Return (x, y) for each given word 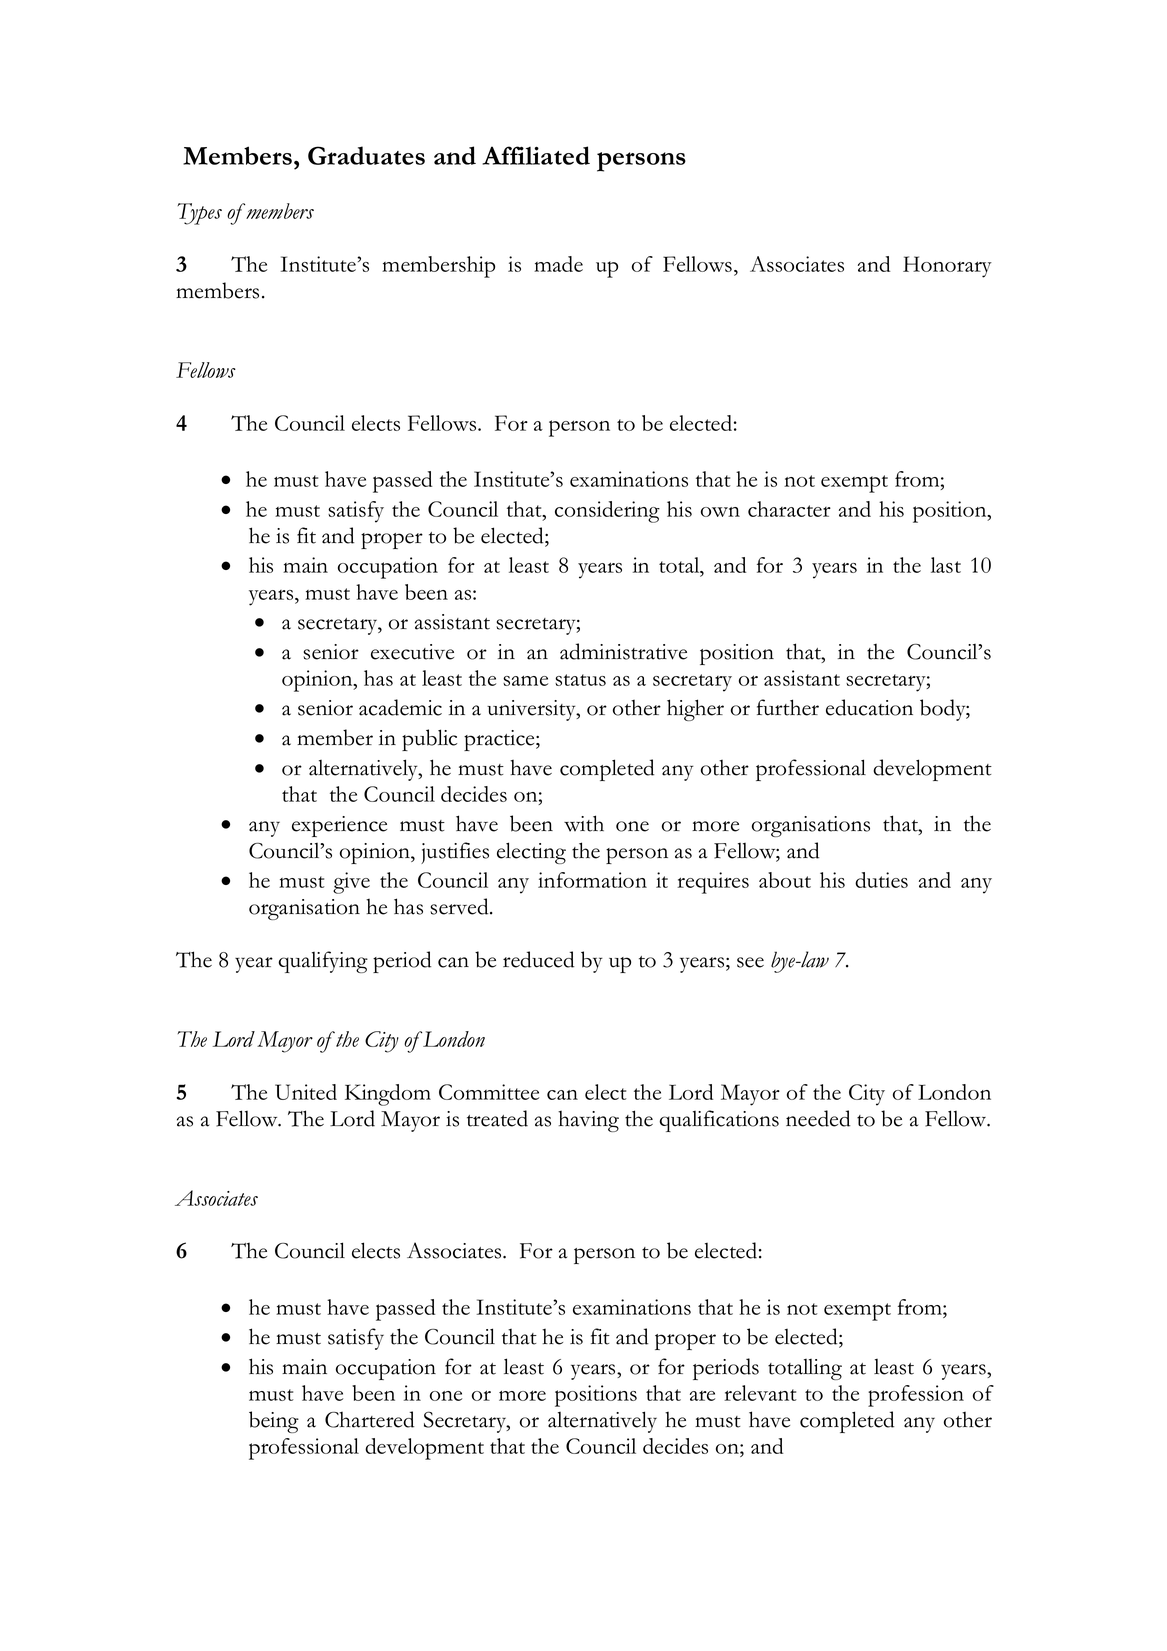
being (274, 1422)
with (584, 823)
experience (339, 826)
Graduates (366, 155)
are (702, 1396)
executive (412, 652)
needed (818, 1118)
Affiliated (536, 155)
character (789, 509)
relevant (760, 1393)
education (869, 707)
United (306, 1092)
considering (607, 512)
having (588, 1121)
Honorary (947, 267)
